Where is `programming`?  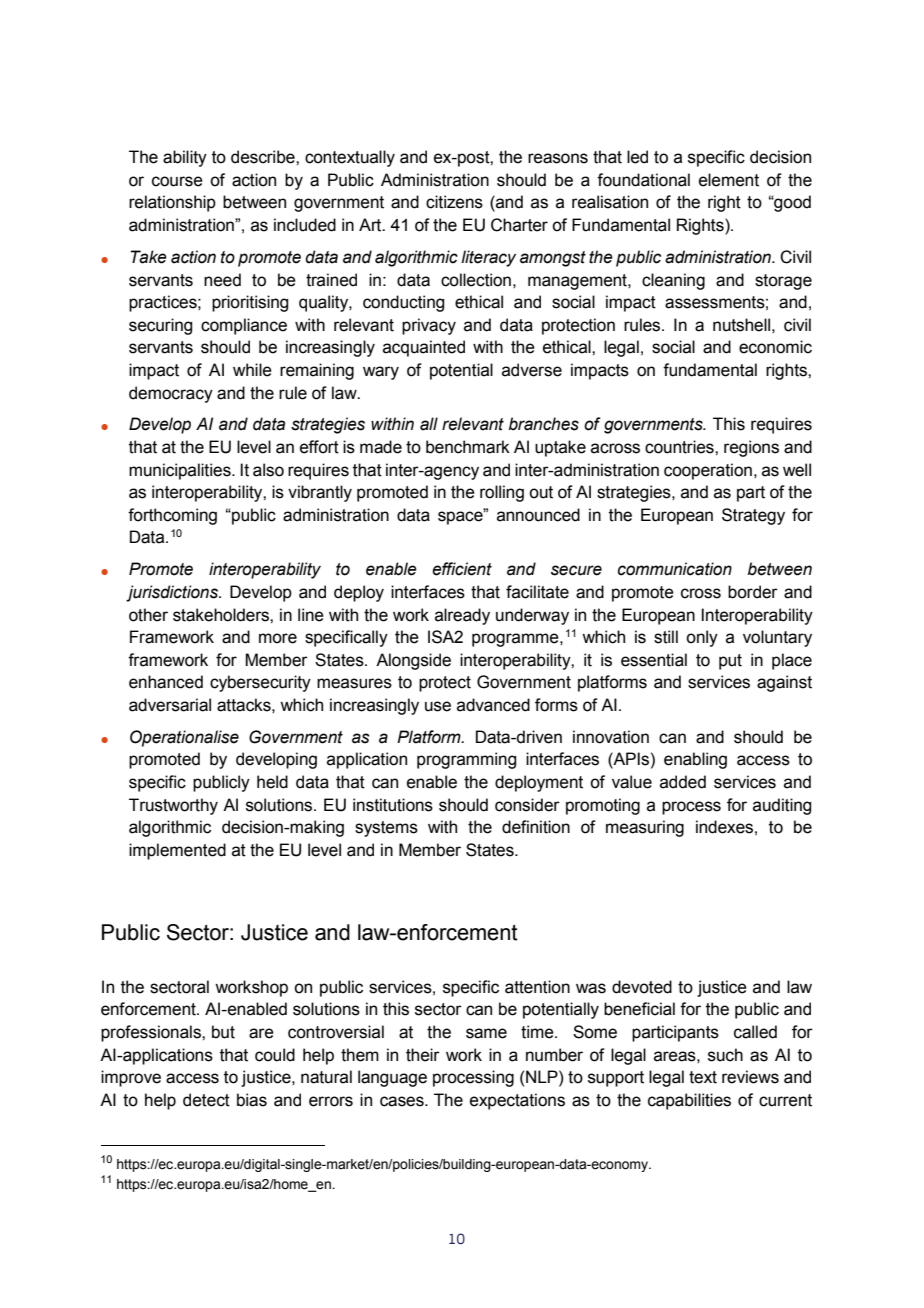
programming is located at coordinates (466, 760).
